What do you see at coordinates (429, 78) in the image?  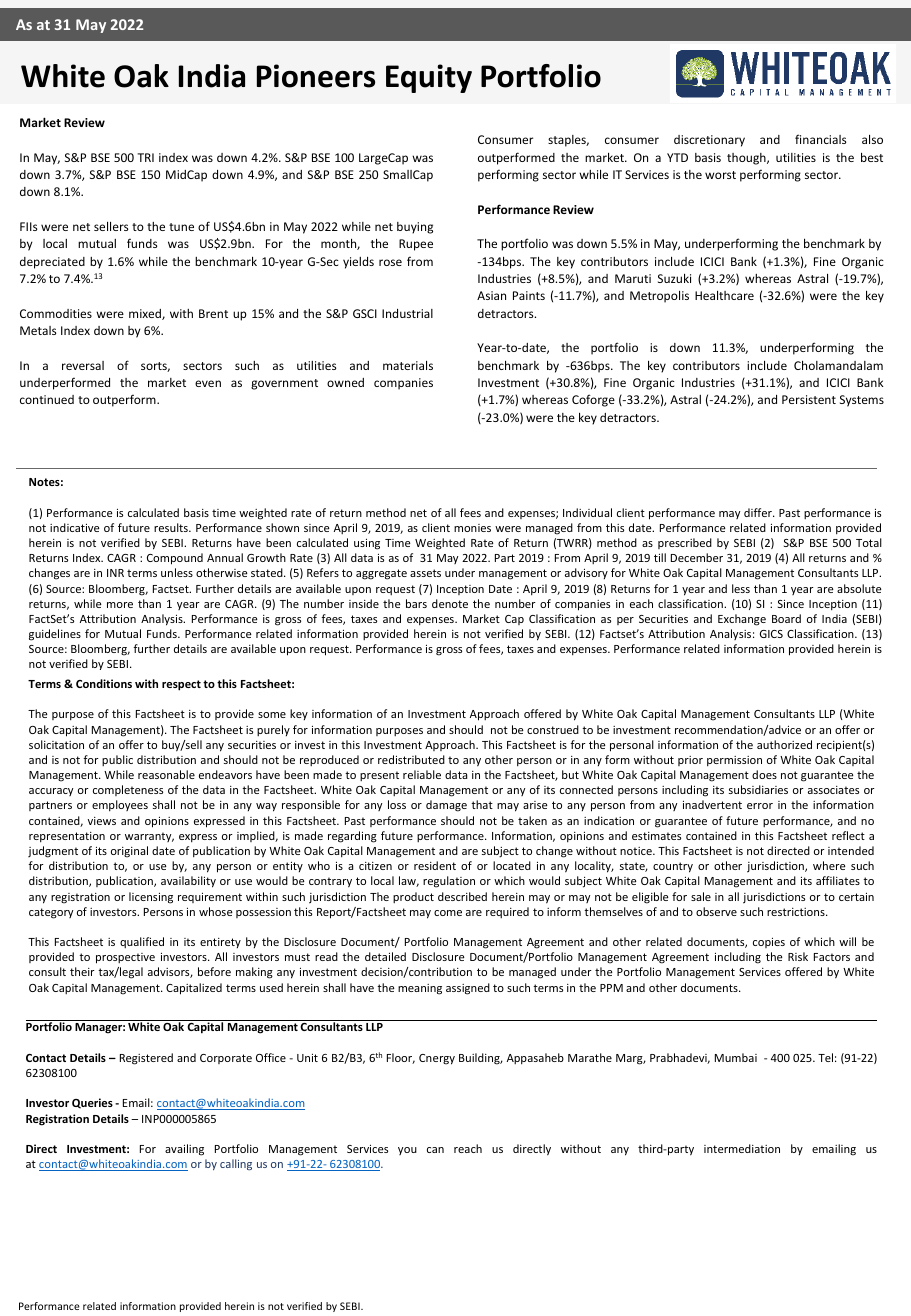 I see `Equity` at bounding box center [429, 78].
